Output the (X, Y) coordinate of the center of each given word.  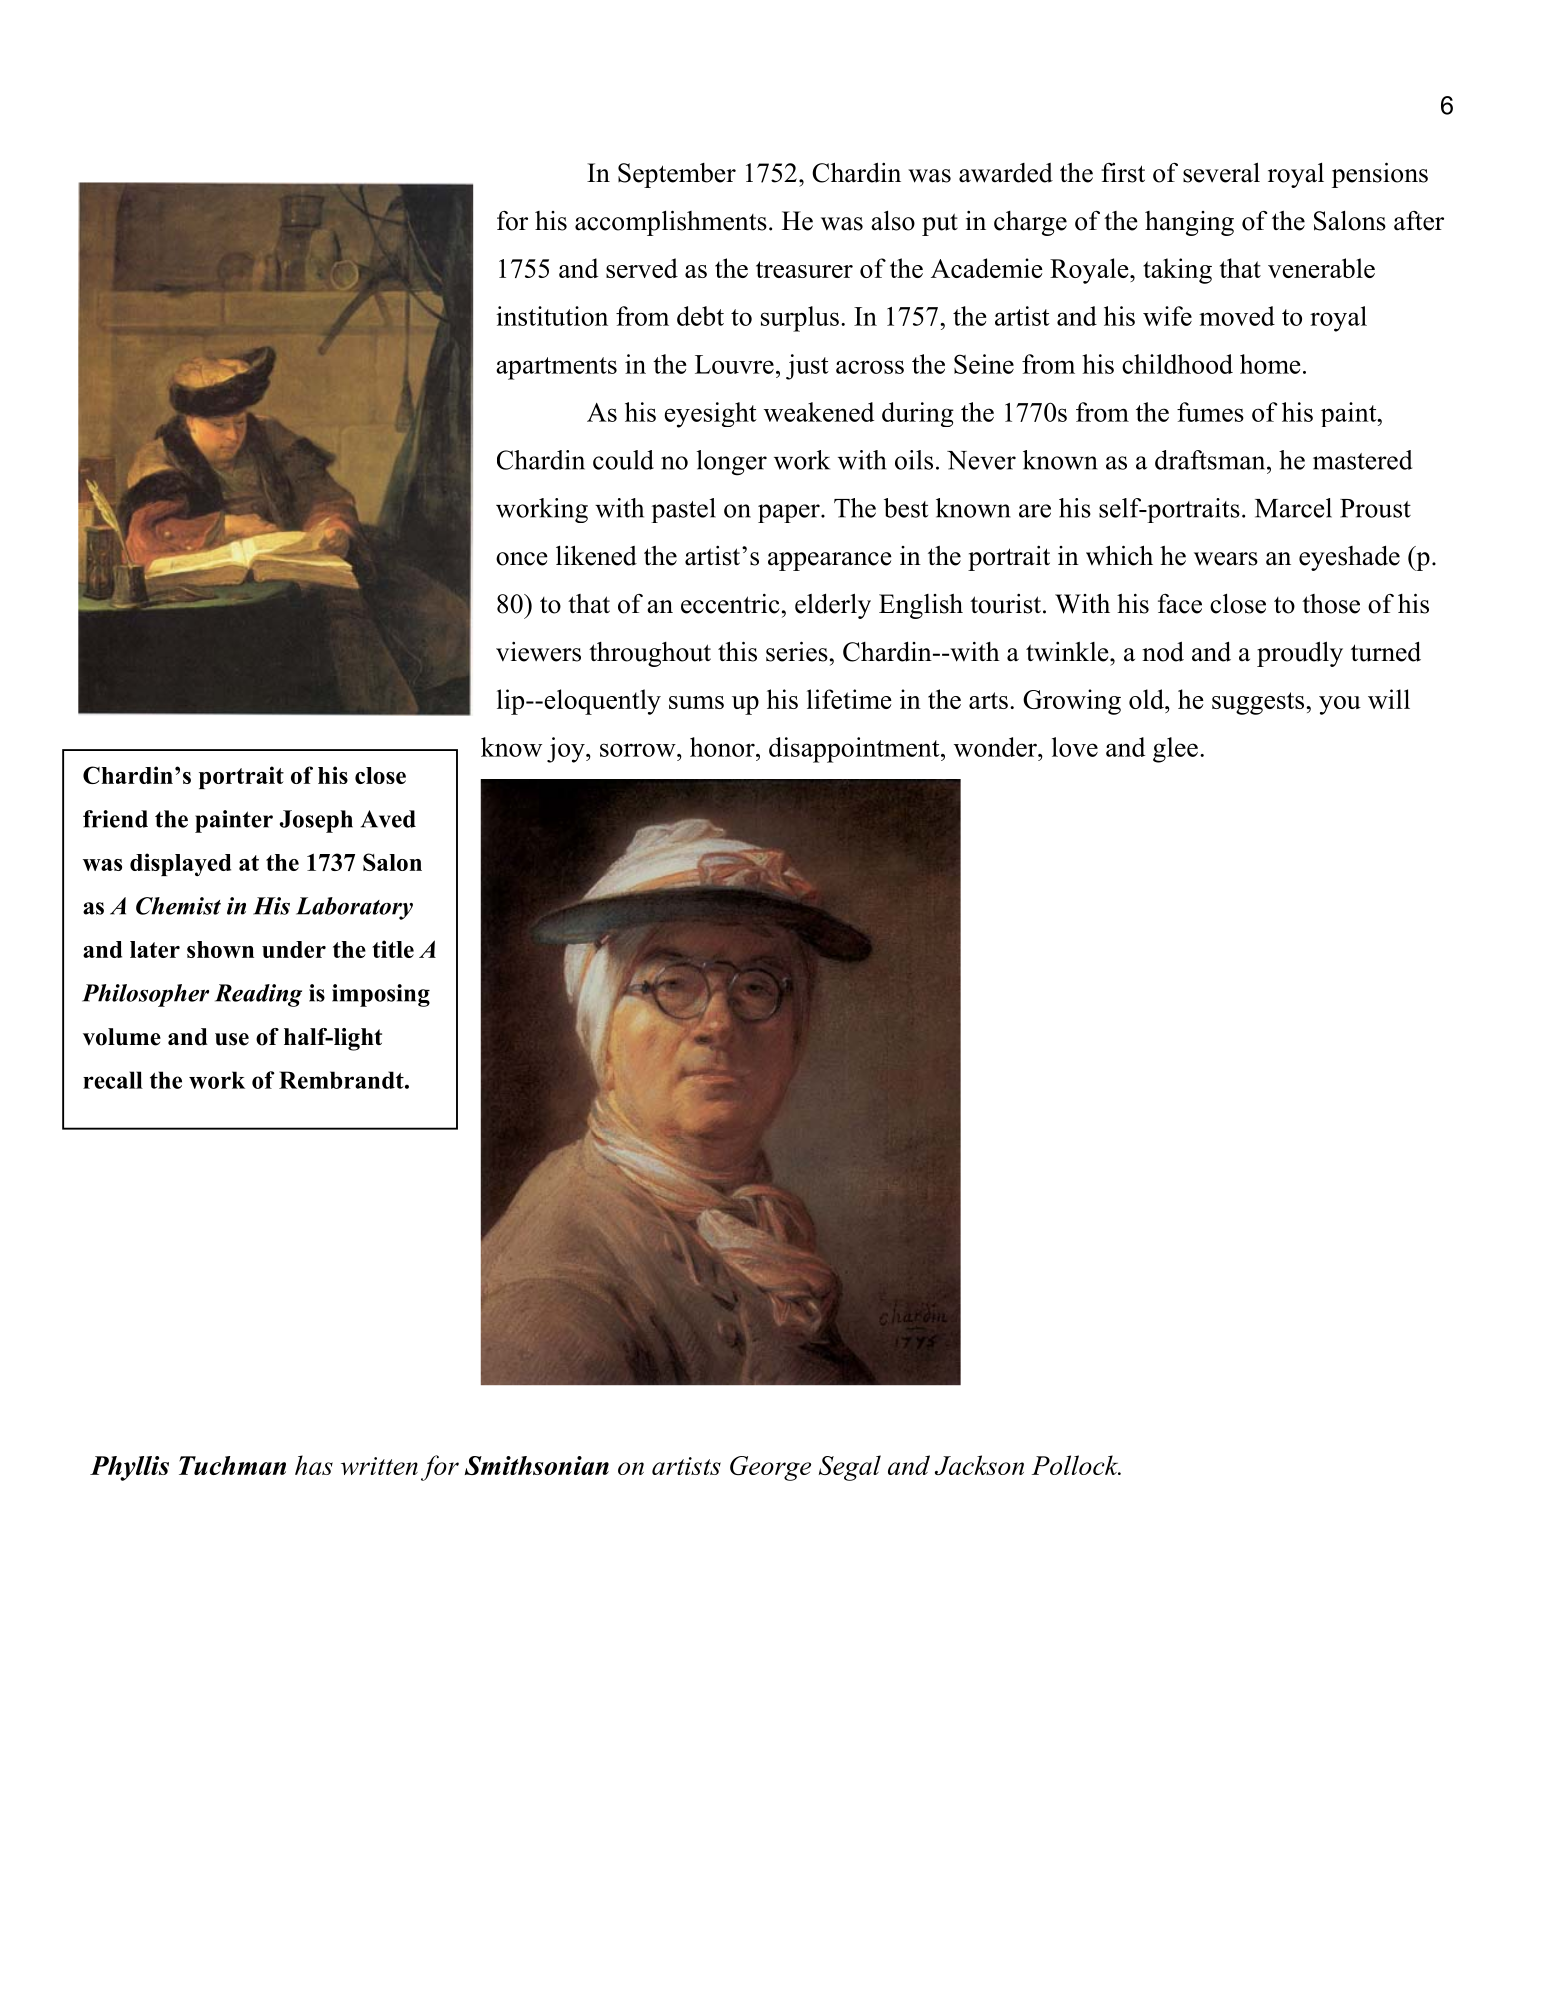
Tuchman (232, 1465)
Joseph (316, 821)
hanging (1189, 223)
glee (1175, 750)
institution (552, 316)
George (770, 1468)
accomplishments (671, 223)
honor (723, 747)
